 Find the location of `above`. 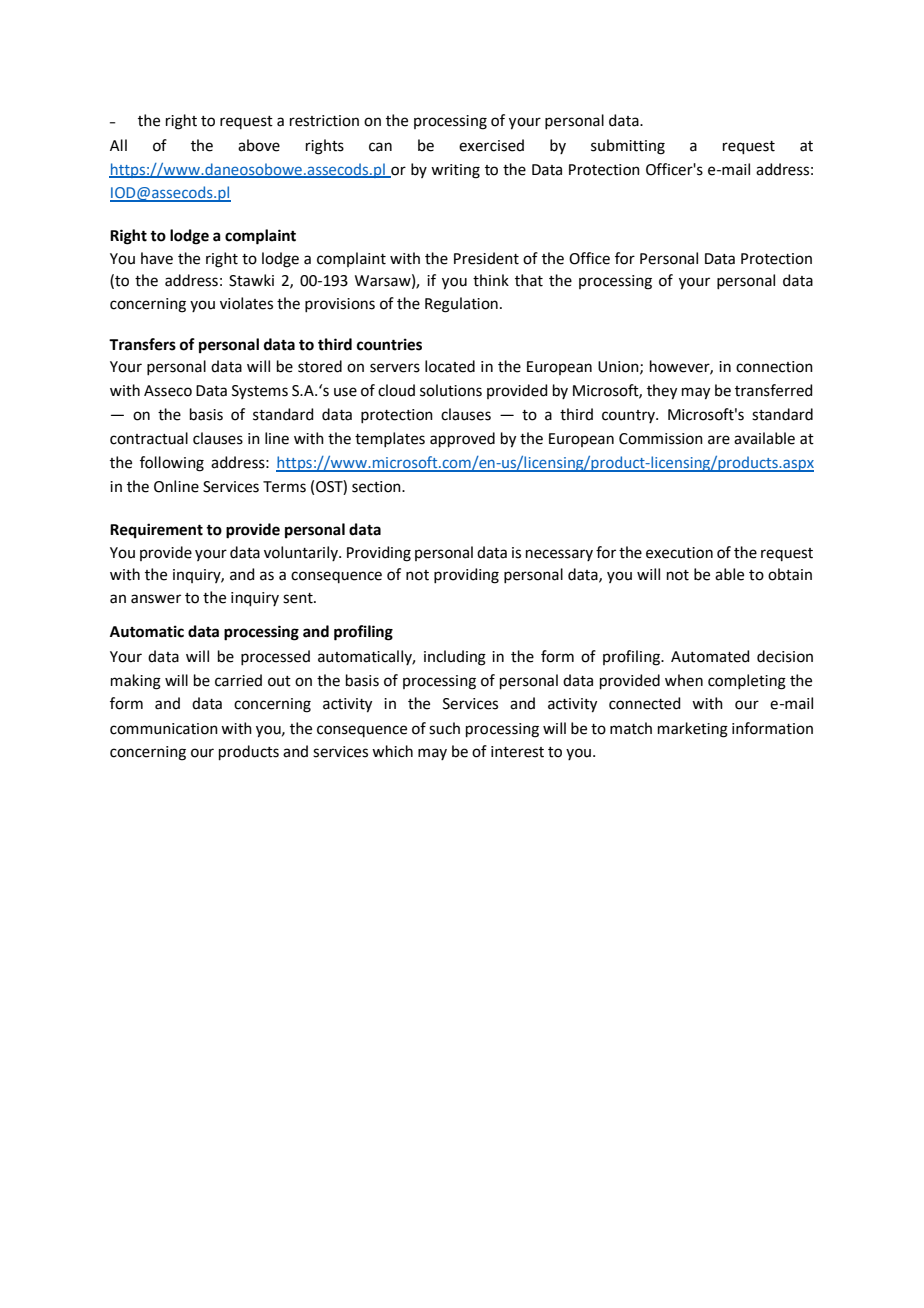

above is located at coordinates (259, 145).
